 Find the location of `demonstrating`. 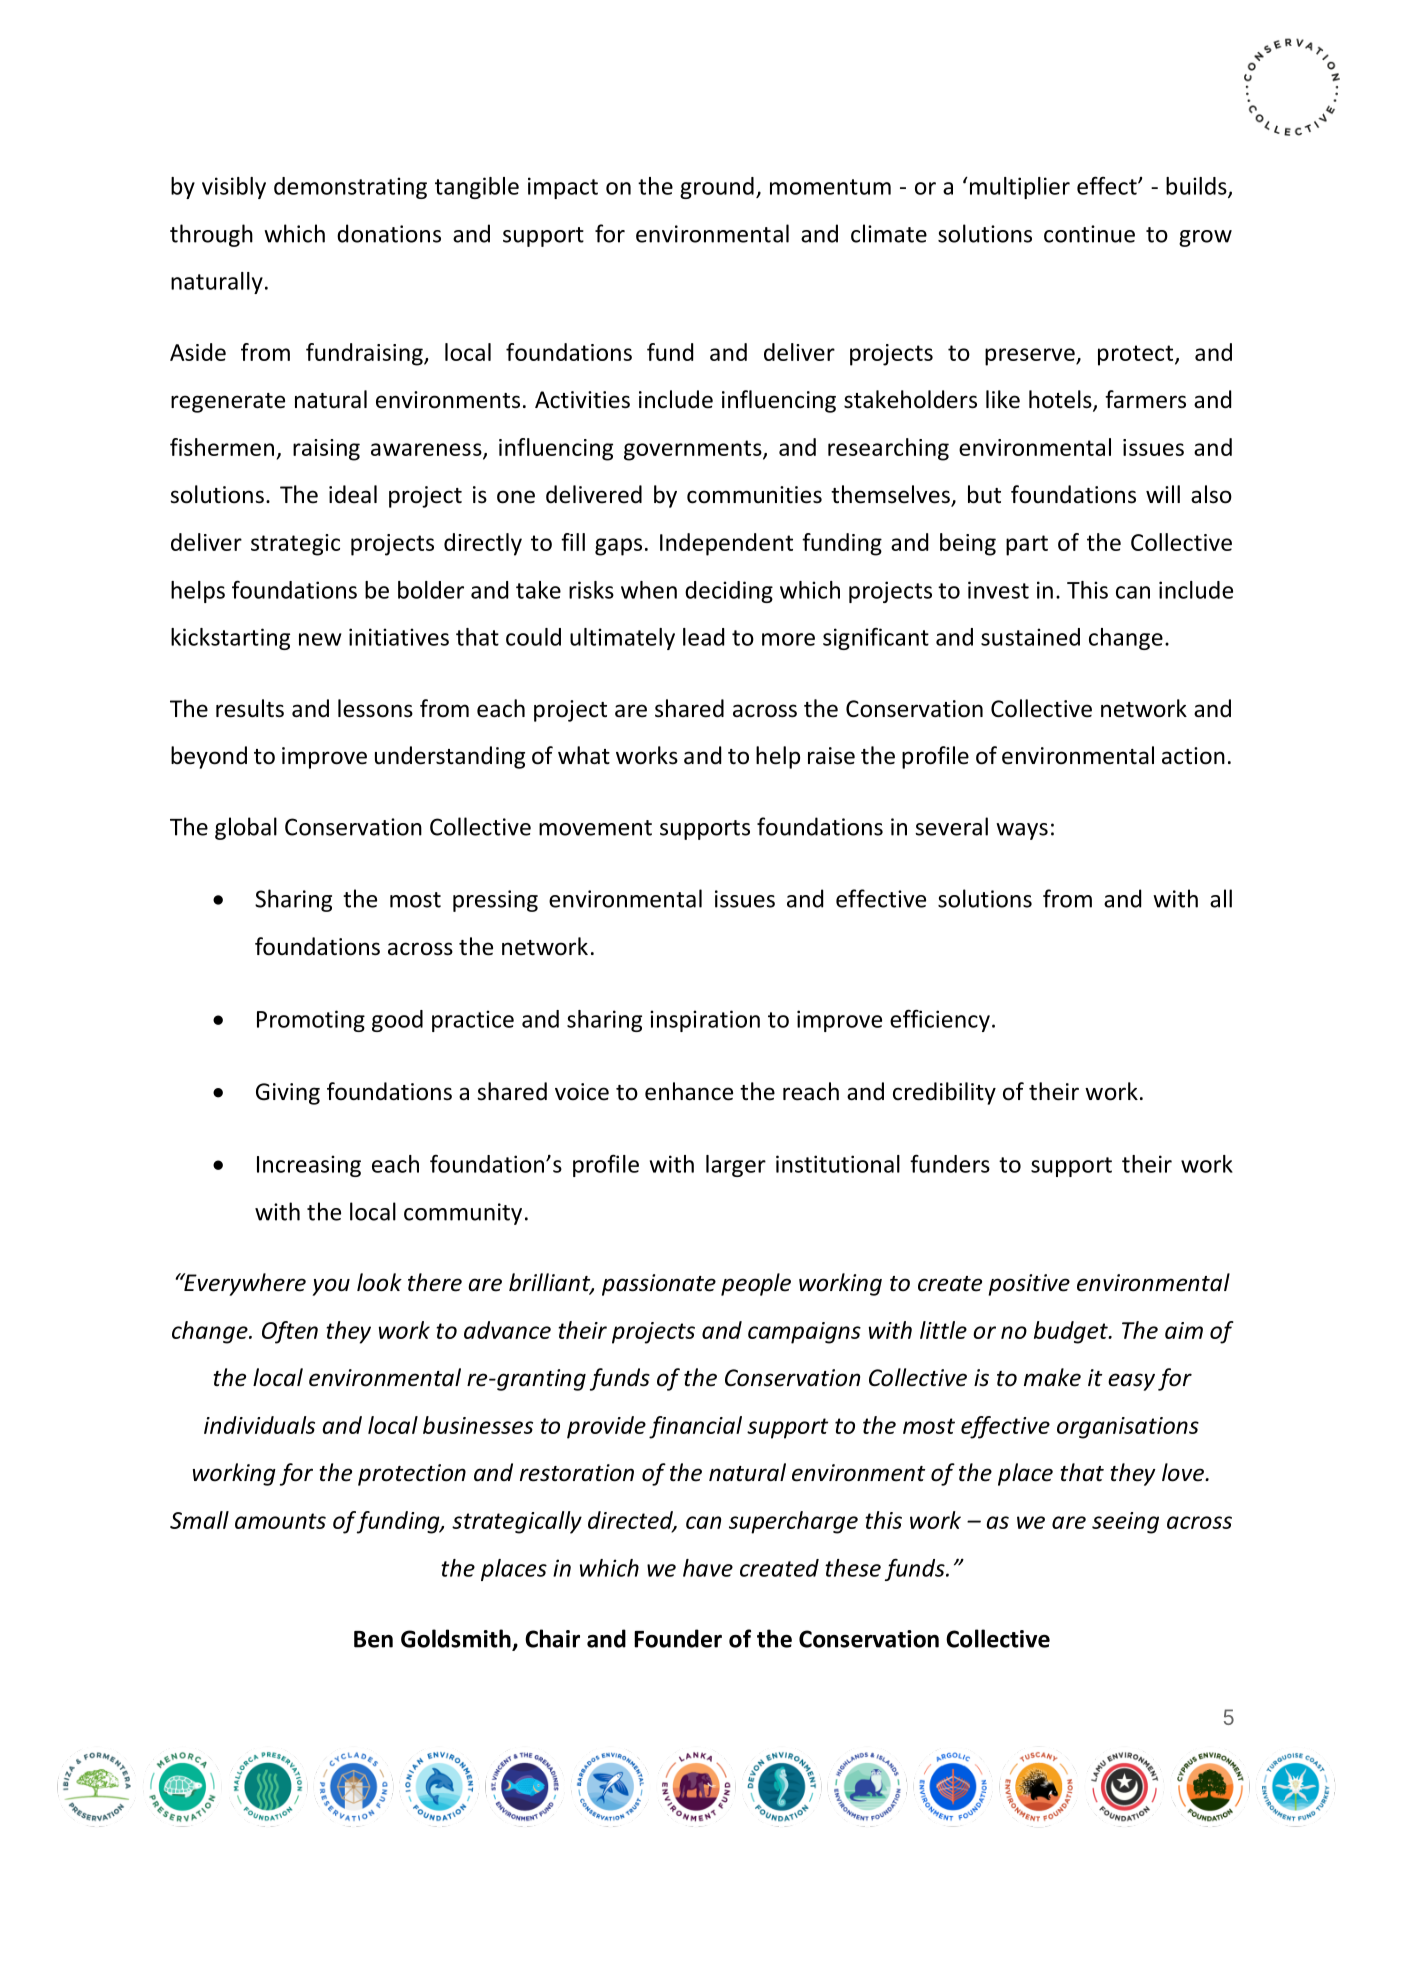

demonstrating is located at coordinates (350, 188).
